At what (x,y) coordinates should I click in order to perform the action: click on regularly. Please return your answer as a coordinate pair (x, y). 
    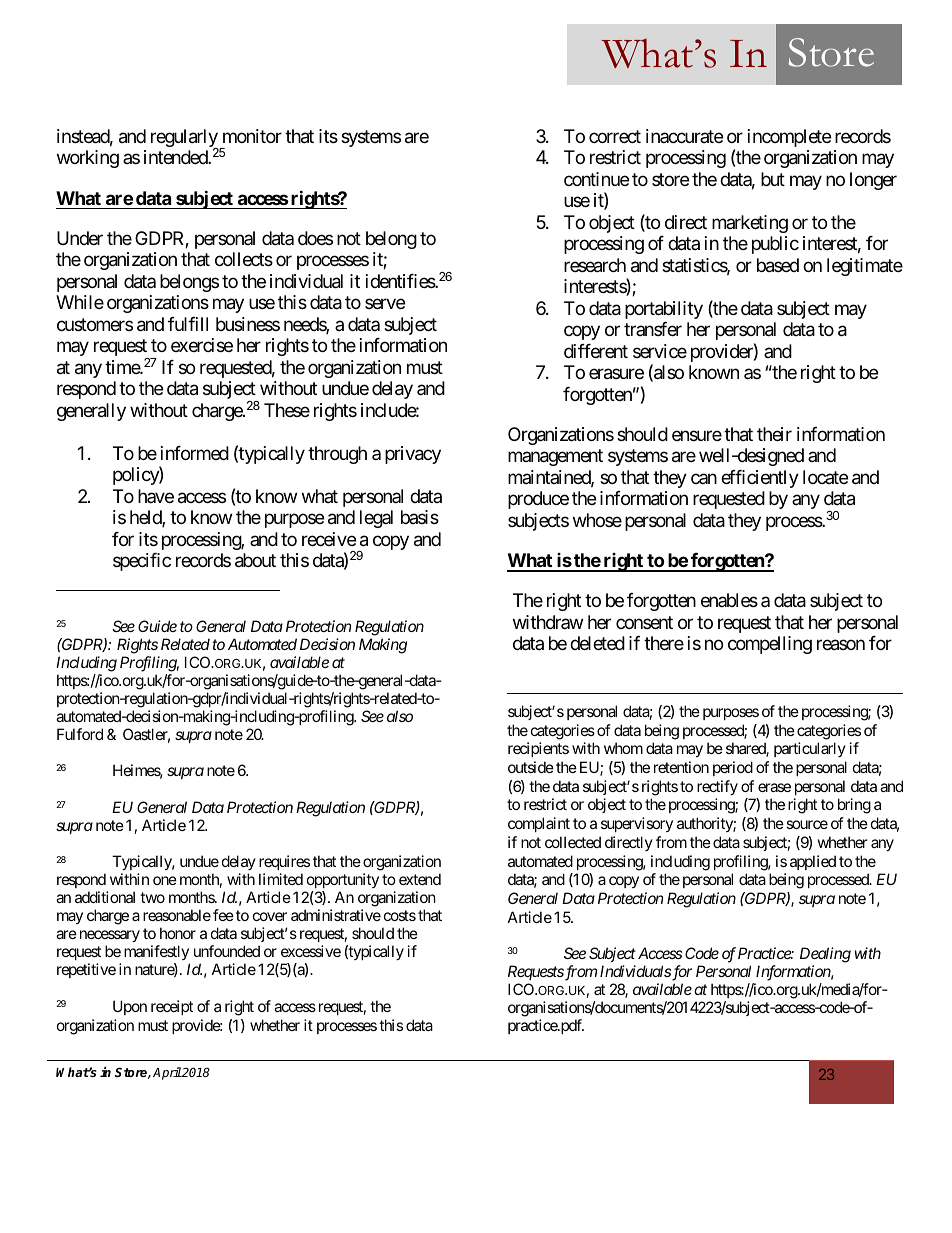
    Looking at the image, I should click on (185, 139).
